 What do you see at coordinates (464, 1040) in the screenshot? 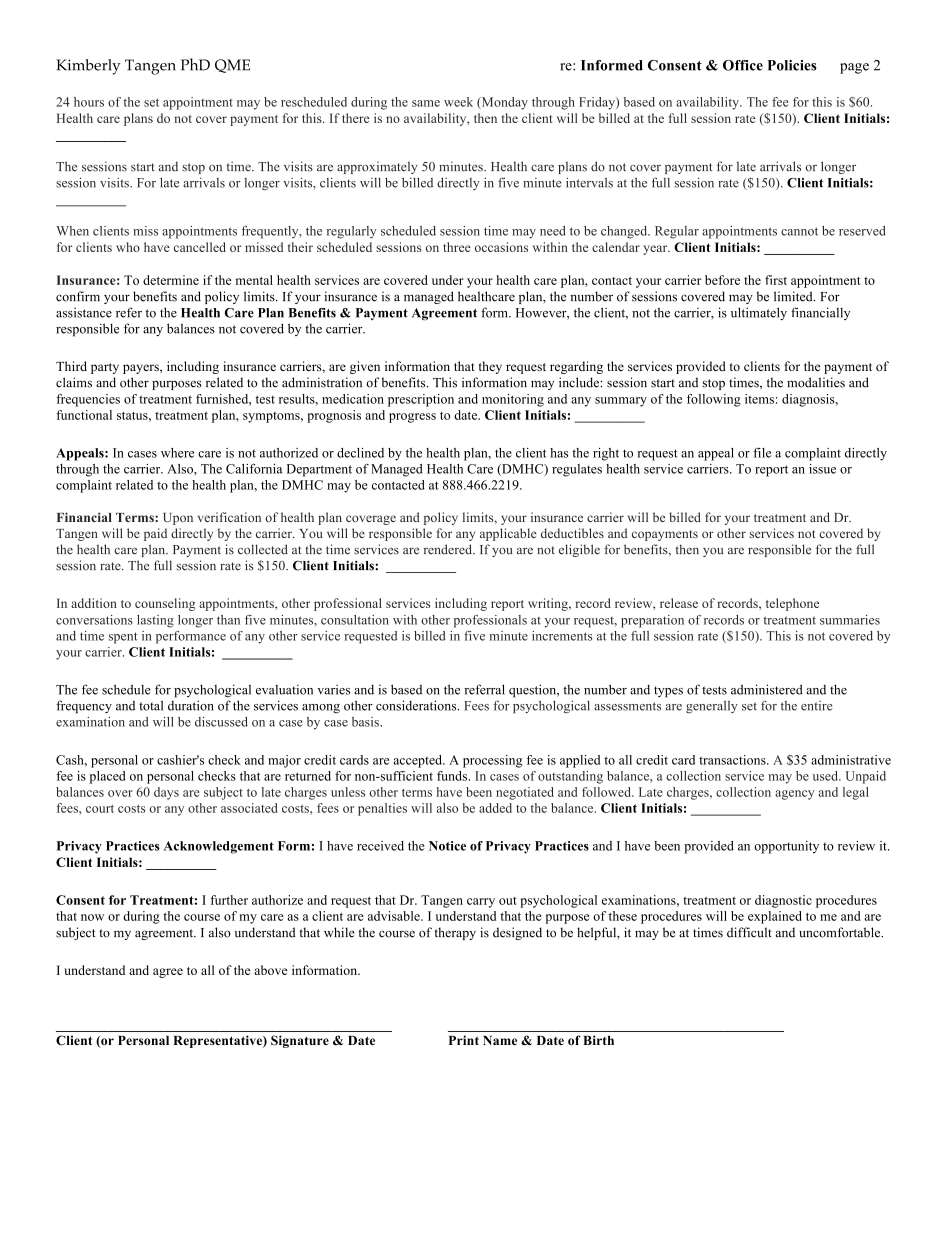
I see `Print` at bounding box center [464, 1040].
